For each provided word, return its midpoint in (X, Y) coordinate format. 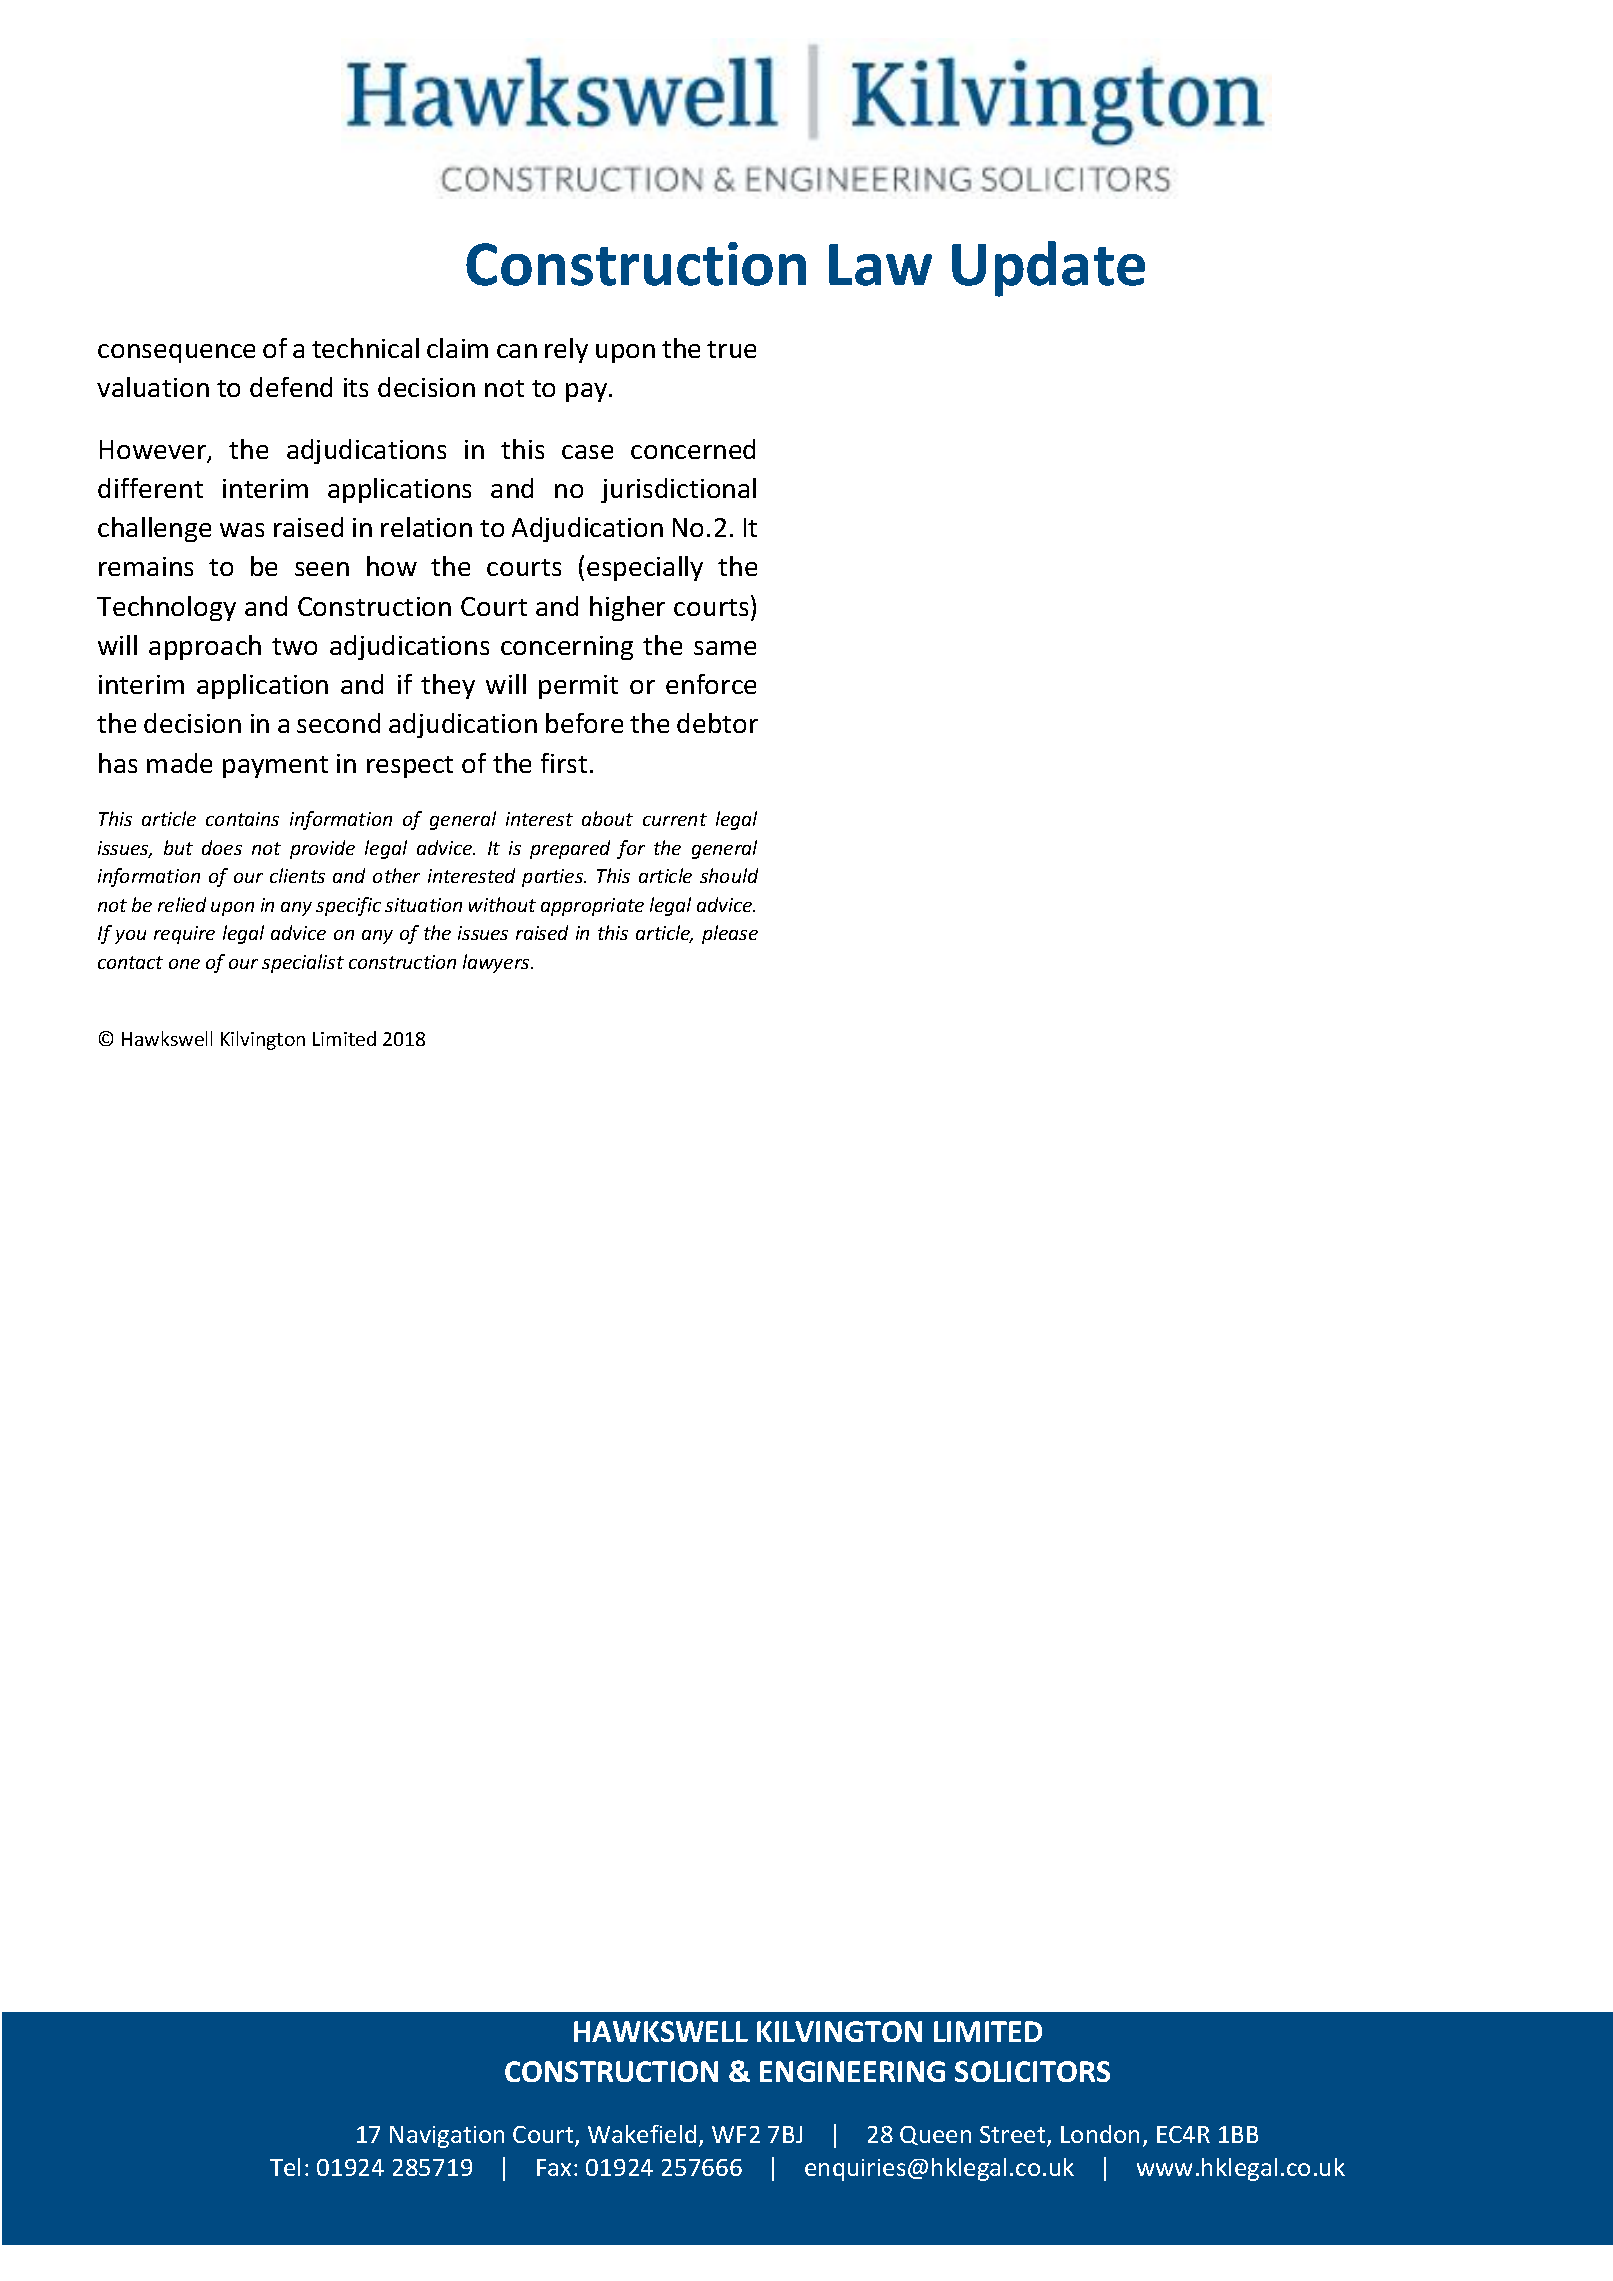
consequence (176, 353)
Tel (285, 2167)
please (730, 934)
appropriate (592, 907)
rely (566, 350)
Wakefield (642, 2134)
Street (1014, 2136)
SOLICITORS (1032, 2071)
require (184, 935)
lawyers (497, 963)
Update (1048, 269)
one (184, 964)
